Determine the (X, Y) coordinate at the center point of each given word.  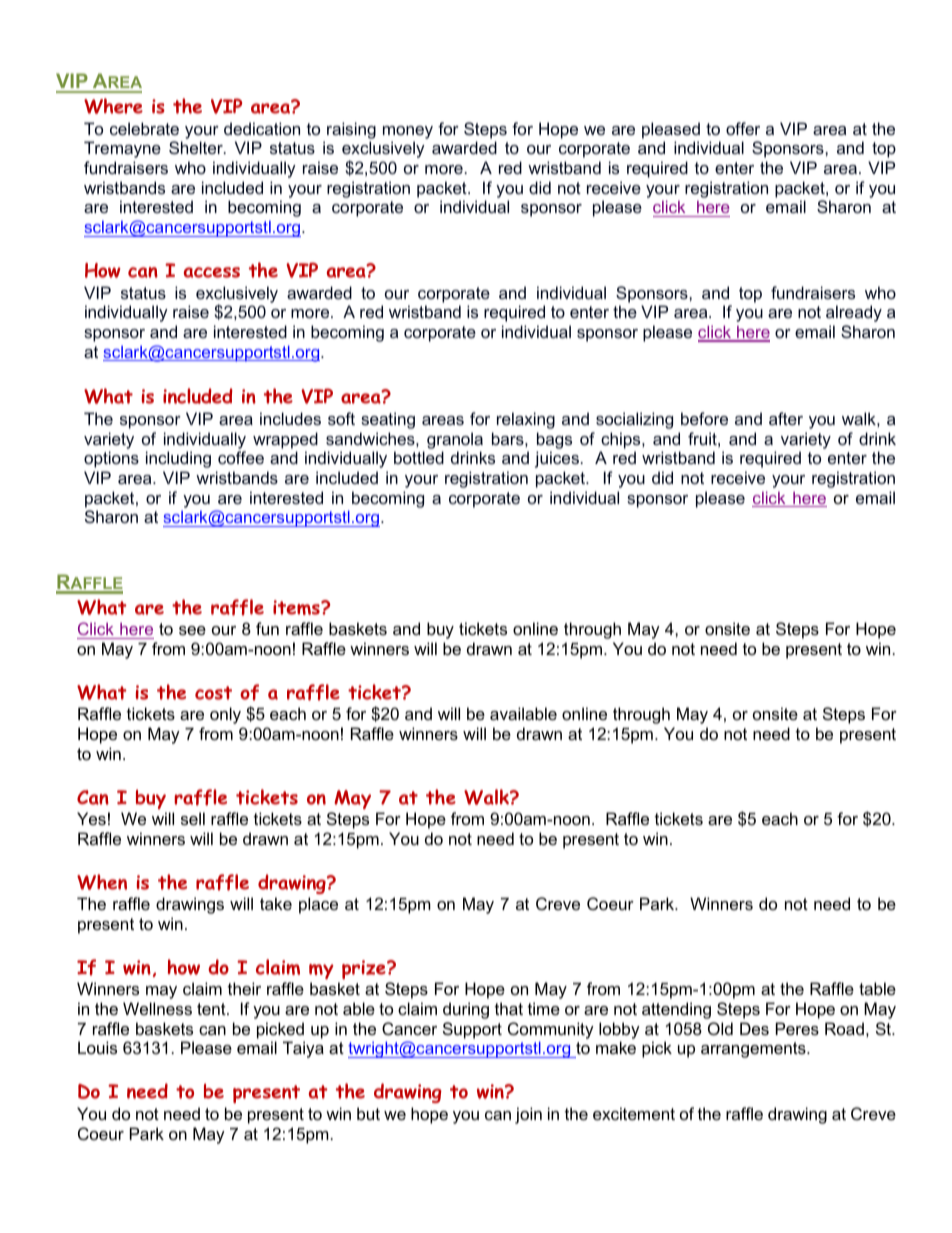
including (178, 459)
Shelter (197, 147)
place (318, 905)
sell (193, 818)
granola (455, 440)
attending (676, 1010)
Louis (97, 1047)
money (408, 132)
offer (743, 128)
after (786, 418)
